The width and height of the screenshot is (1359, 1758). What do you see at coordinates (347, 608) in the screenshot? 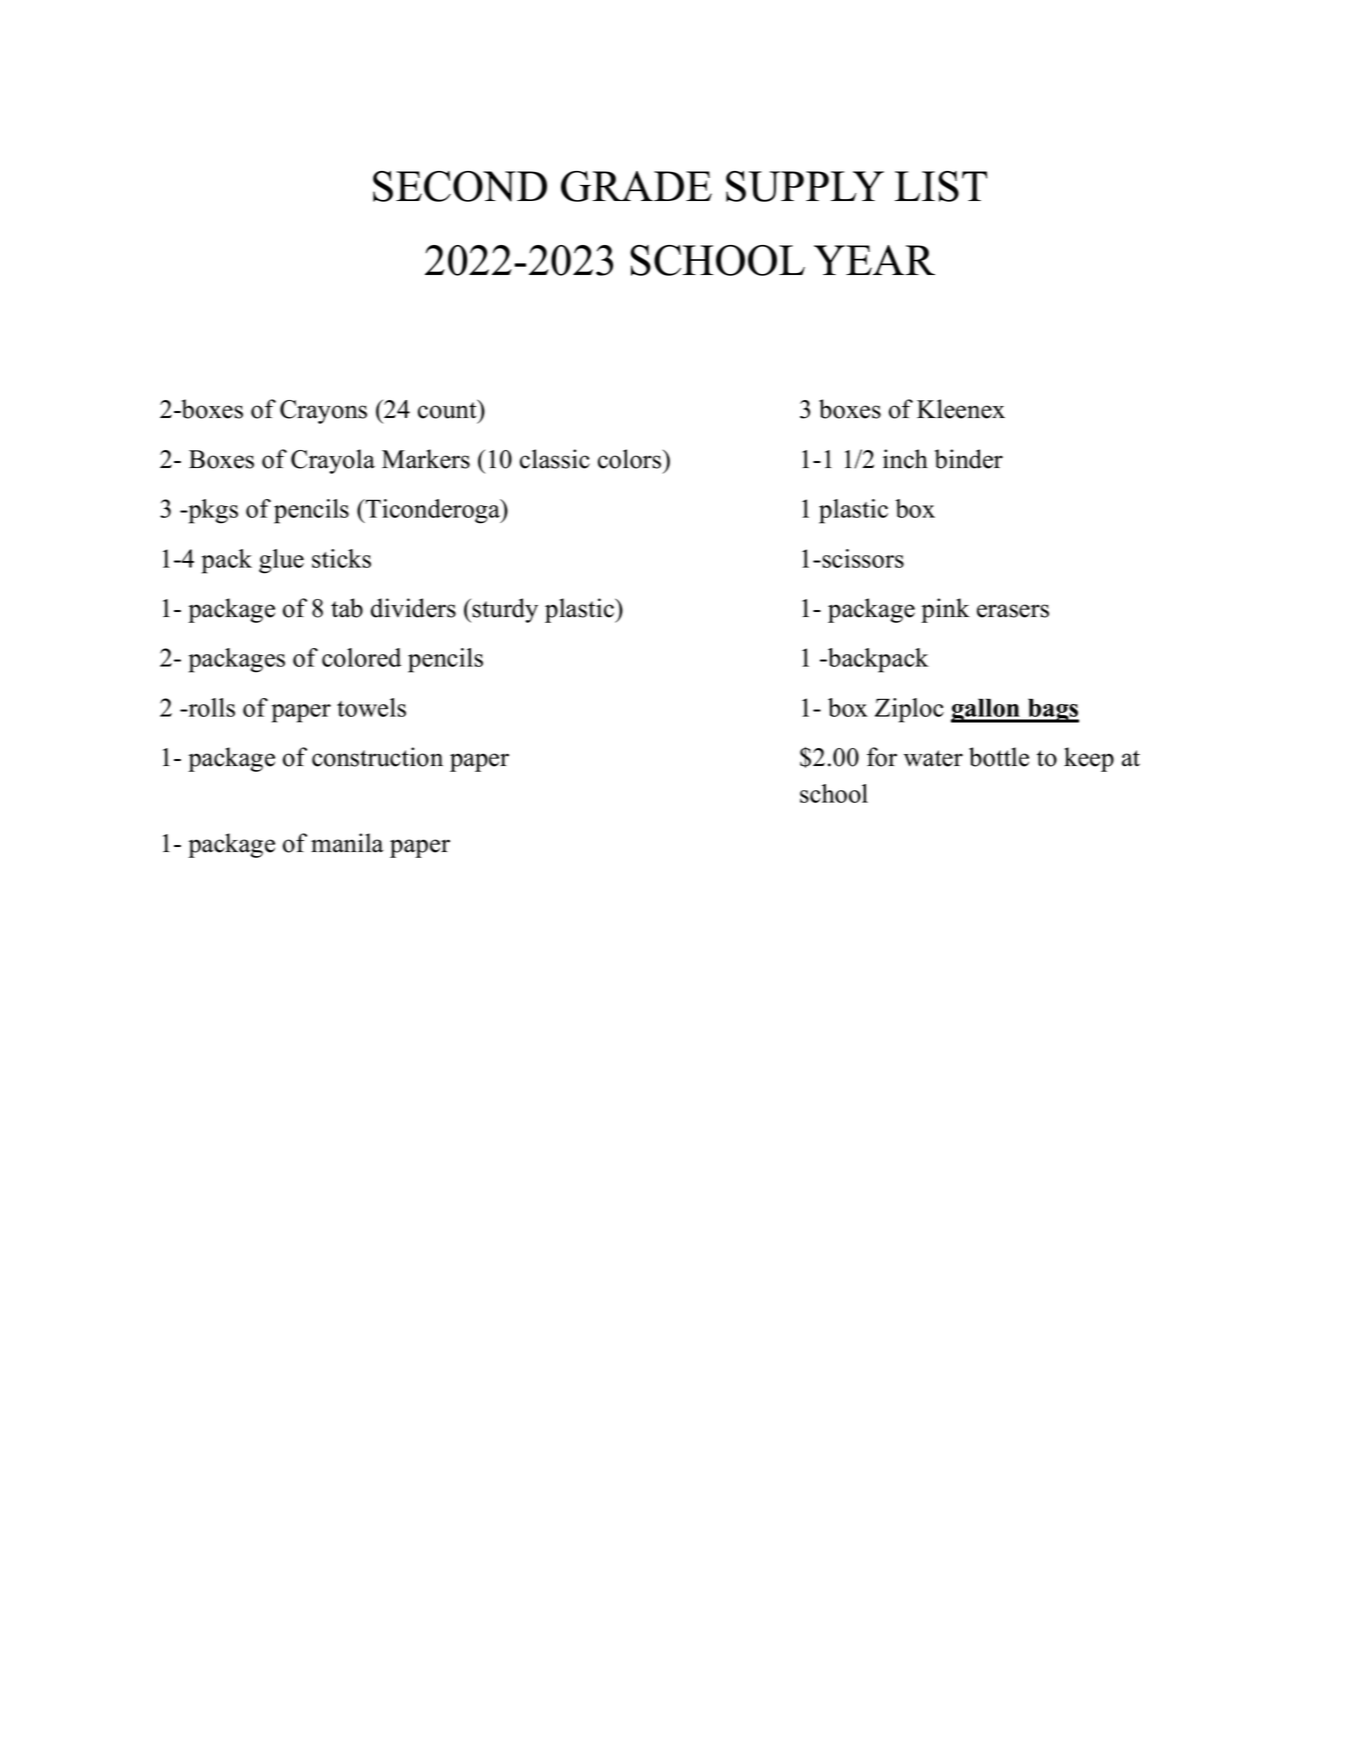
I see `tab` at bounding box center [347, 608].
